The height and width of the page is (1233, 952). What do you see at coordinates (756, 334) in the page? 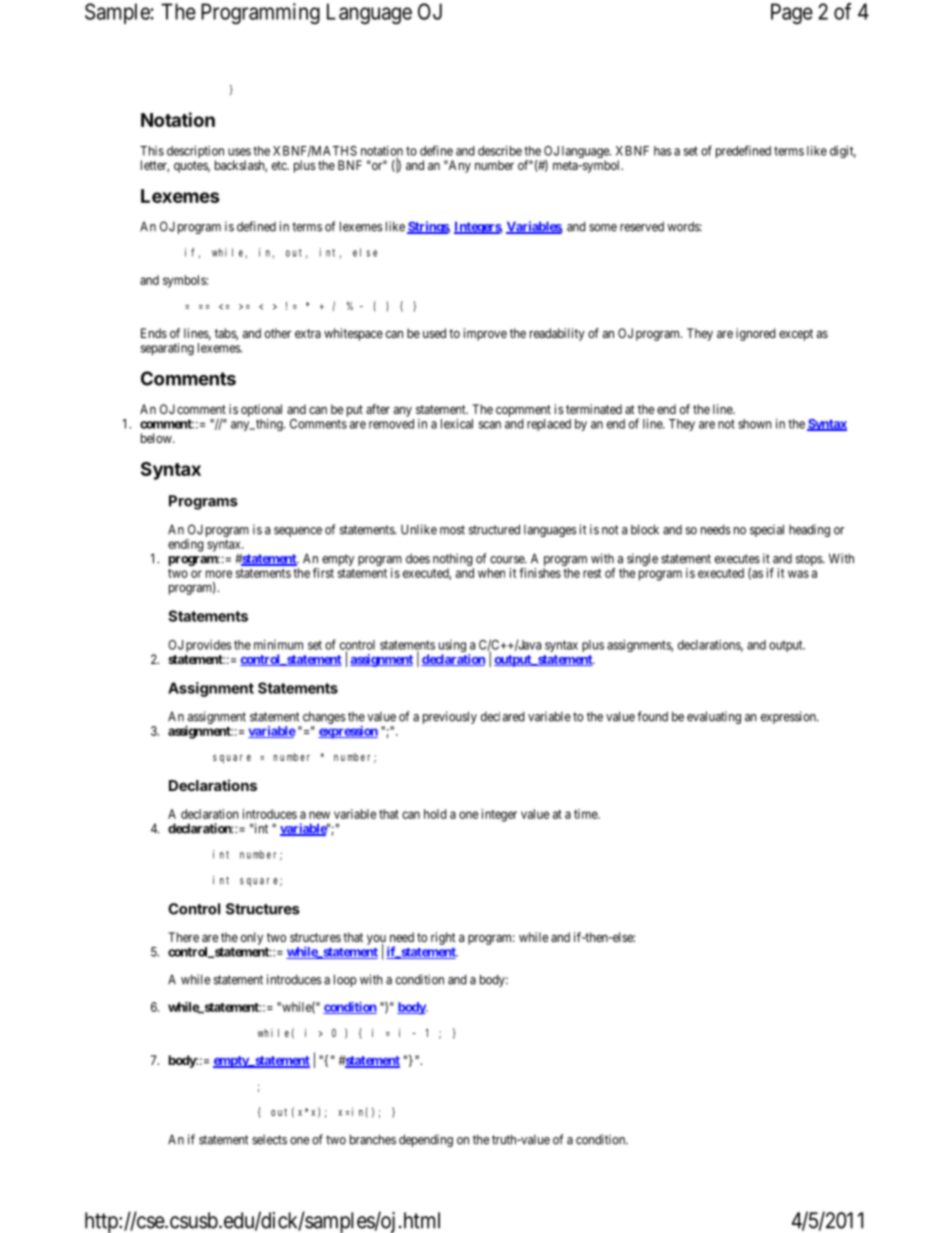
I see `ignored` at bounding box center [756, 334].
